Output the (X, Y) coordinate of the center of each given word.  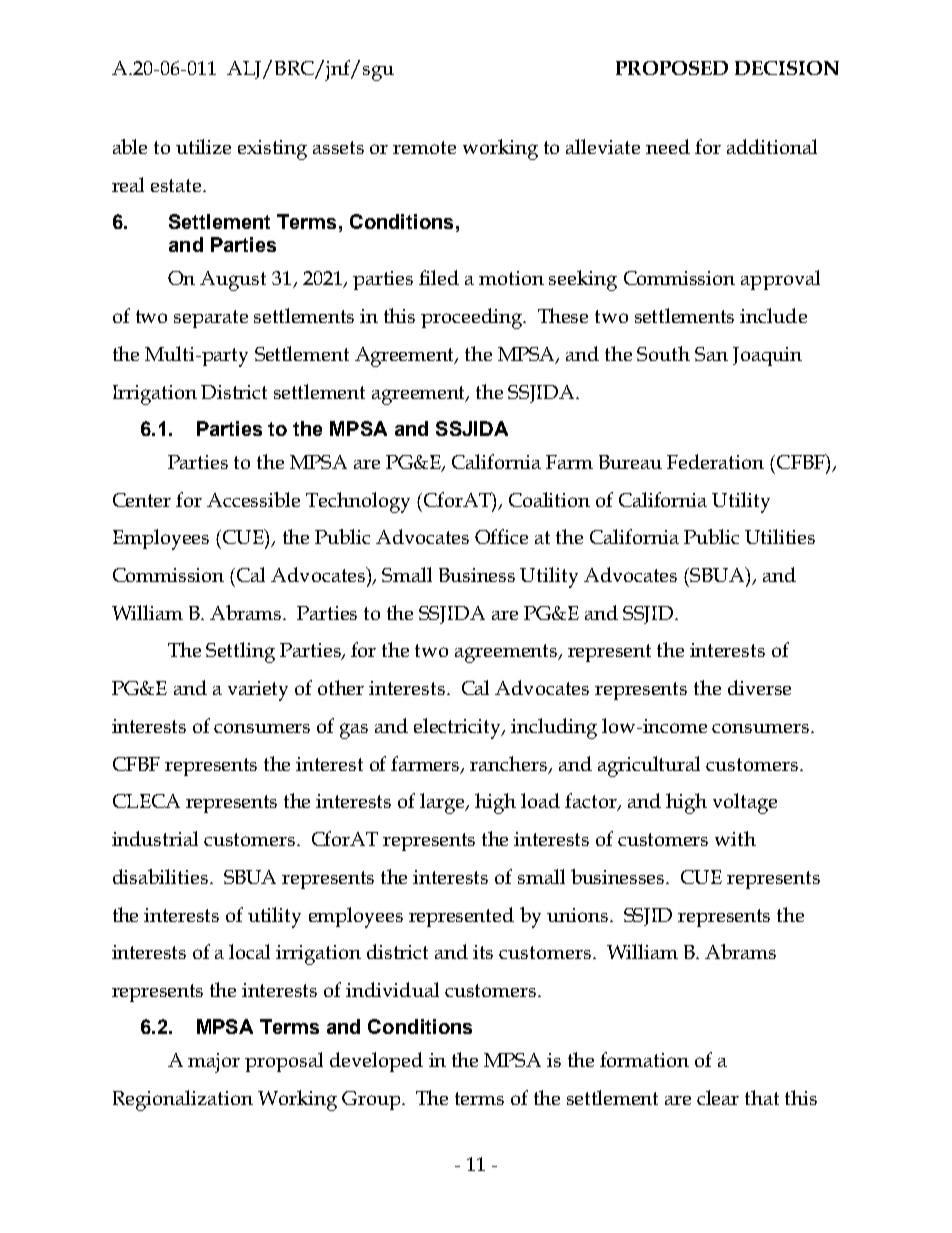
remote (424, 147)
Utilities (780, 536)
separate (211, 319)
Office (501, 536)
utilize (203, 146)
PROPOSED (672, 68)
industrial (155, 838)
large (443, 803)
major (214, 1063)
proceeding (473, 318)
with (735, 838)
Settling (240, 652)
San (711, 354)
